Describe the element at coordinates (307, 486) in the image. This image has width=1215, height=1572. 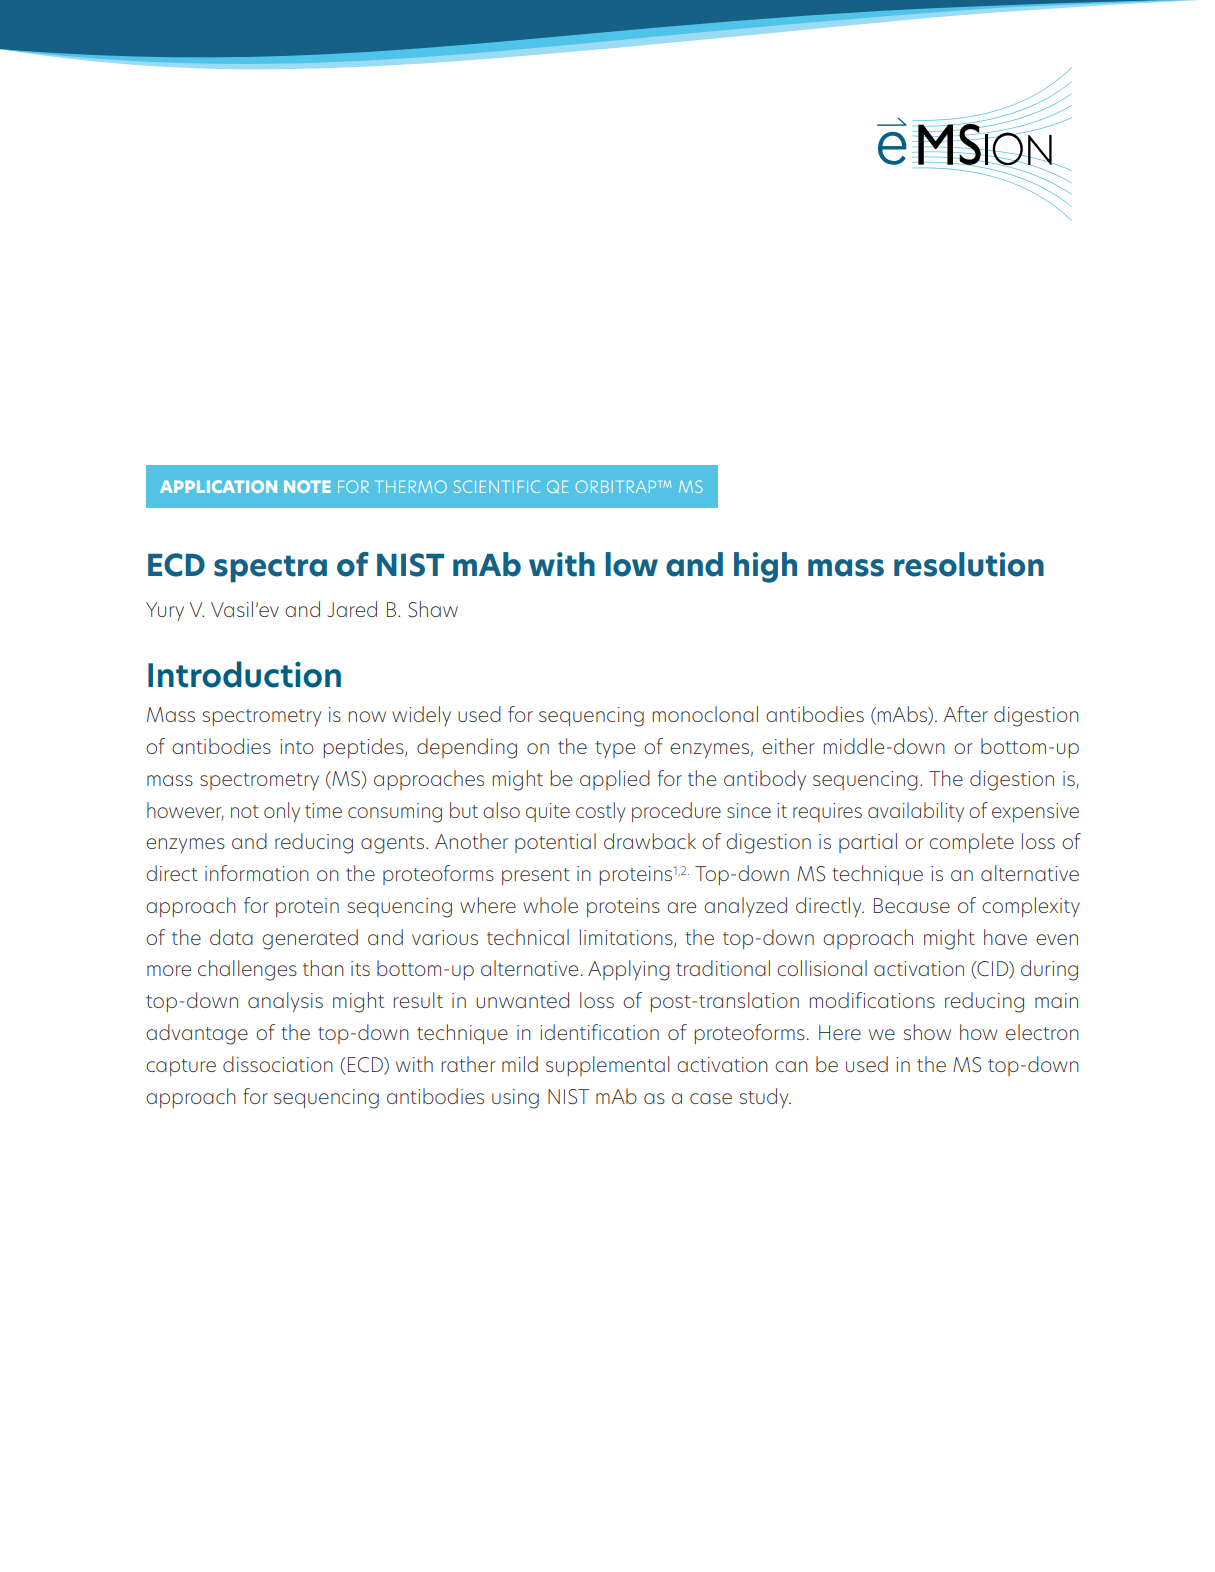
I see `NOTE` at that location.
